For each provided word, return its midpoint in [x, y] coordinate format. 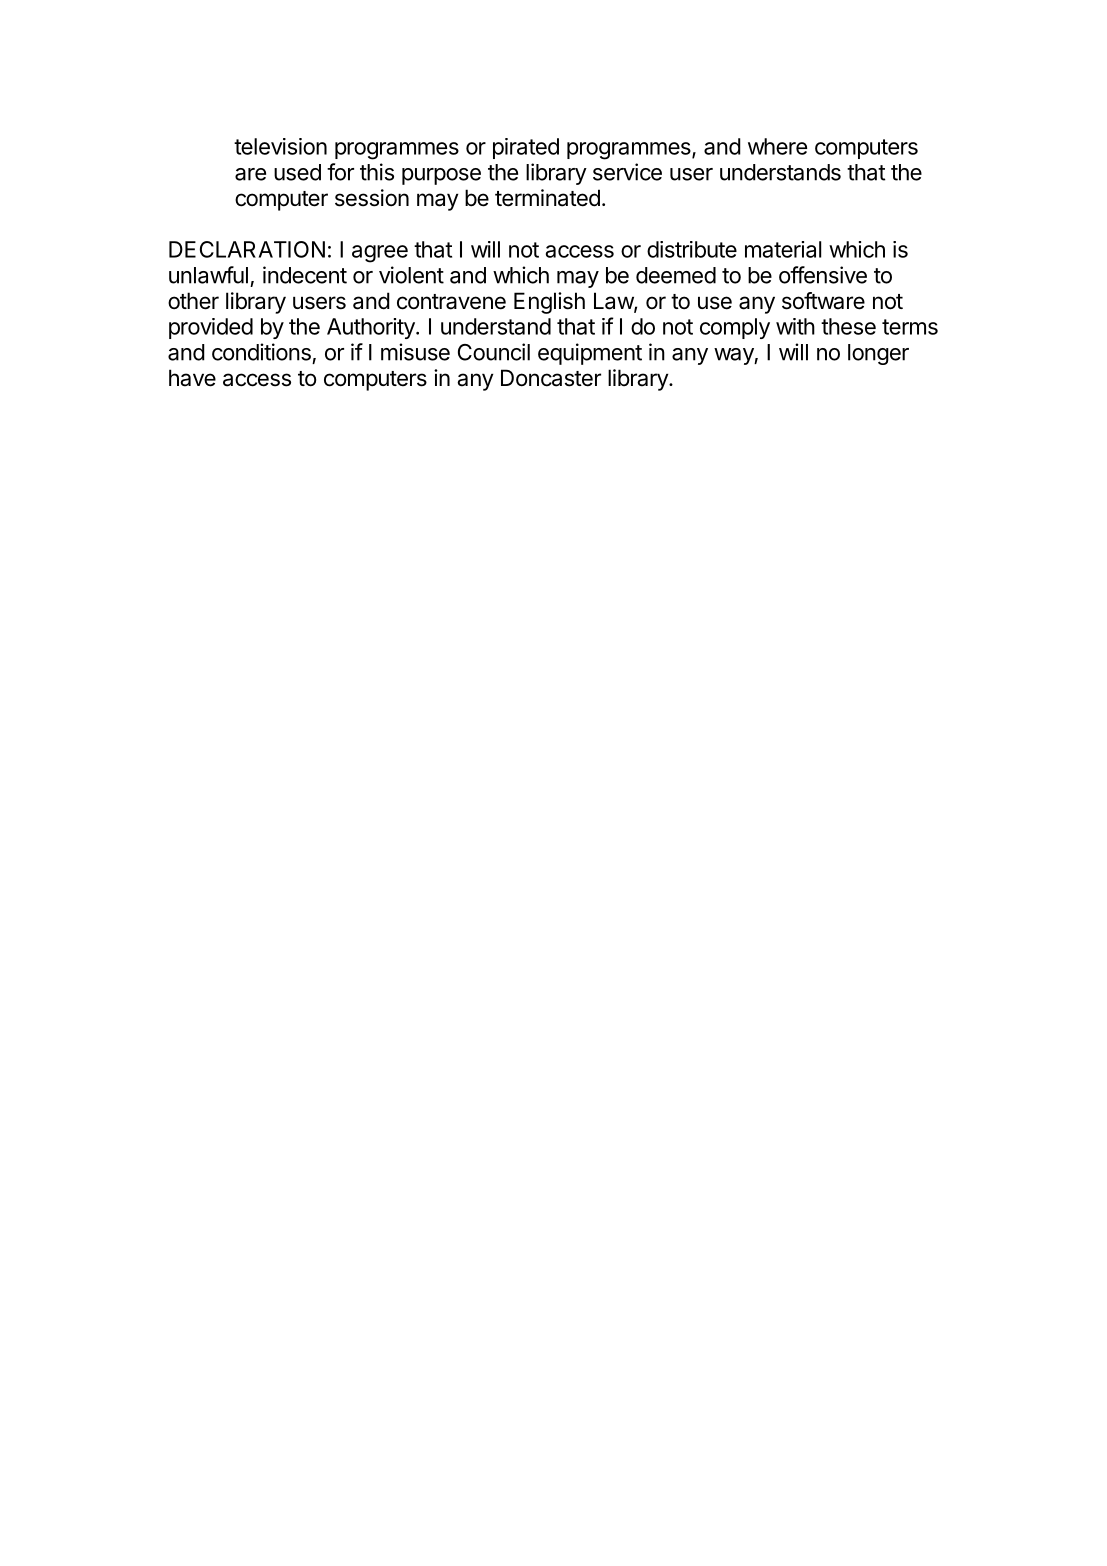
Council [494, 352]
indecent [305, 275]
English [549, 303]
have [192, 378]
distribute [692, 249]
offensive [823, 275]
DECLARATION [247, 249]
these [848, 326]
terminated [547, 198]
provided [211, 328]
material [783, 249]
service [627, 172]
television [280, 146]
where [777, 146]
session [372, 198]
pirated [526, 148]
